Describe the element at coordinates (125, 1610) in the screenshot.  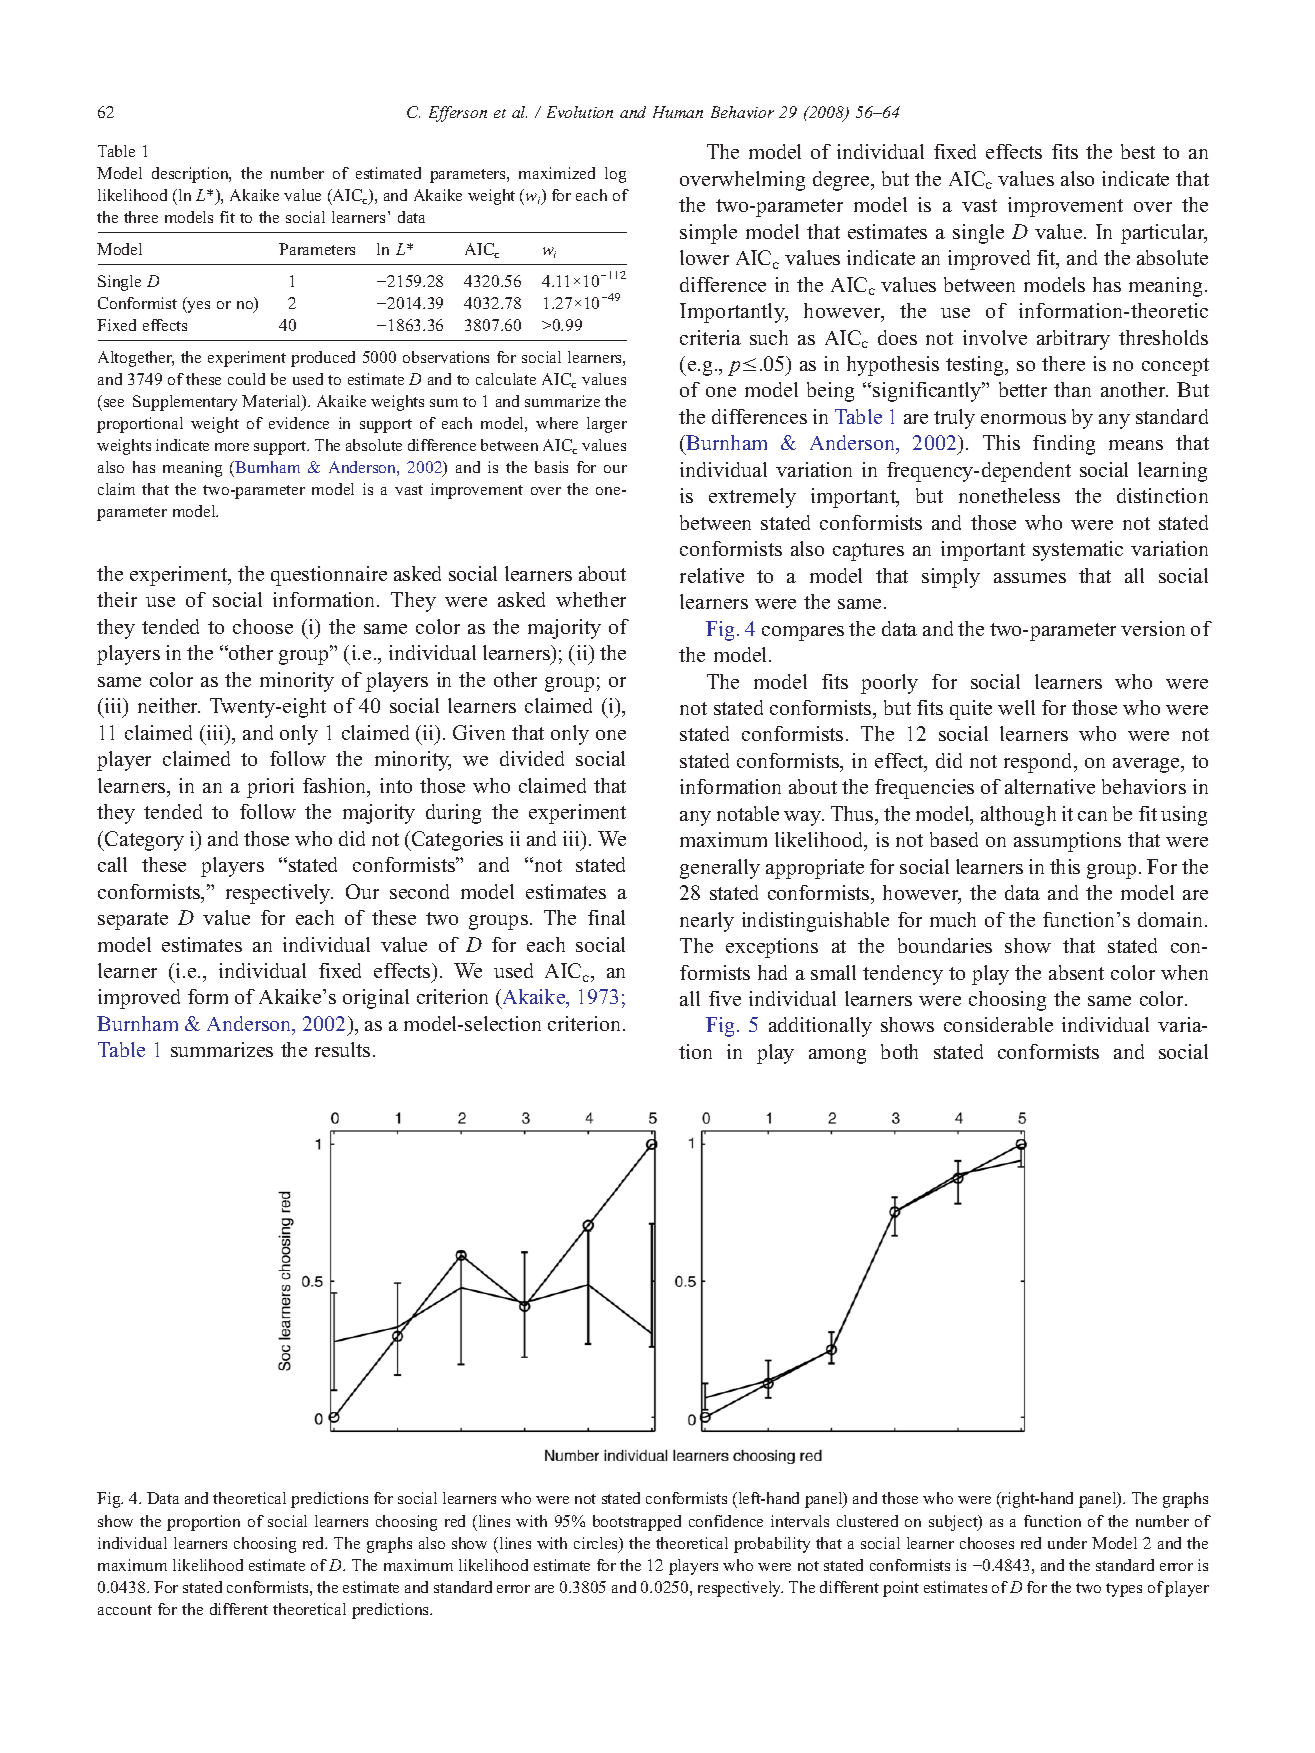
I see `account` at that location.
